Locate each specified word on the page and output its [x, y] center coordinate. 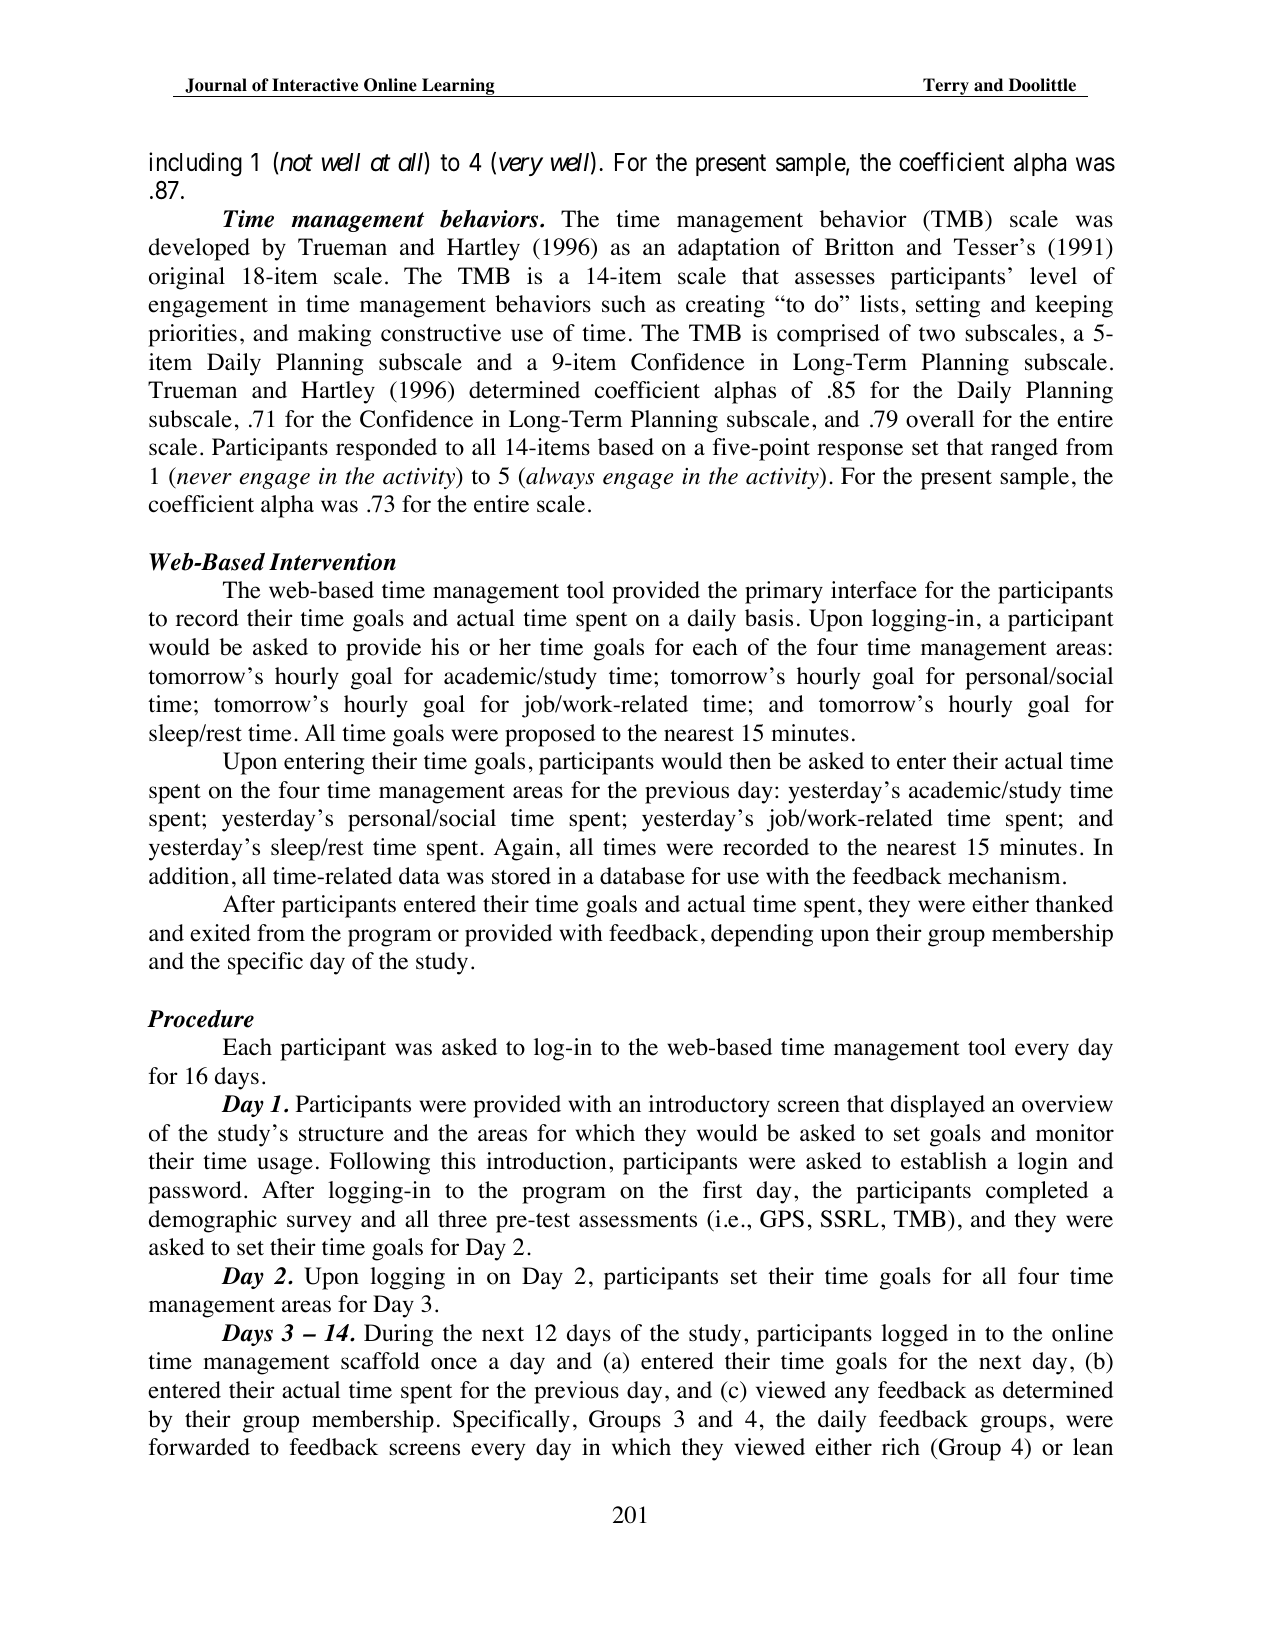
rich [901, 1446]
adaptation [729, 249]
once [454, 1363]
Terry [946, 87]
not [296, 163]
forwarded [199, 1447]
